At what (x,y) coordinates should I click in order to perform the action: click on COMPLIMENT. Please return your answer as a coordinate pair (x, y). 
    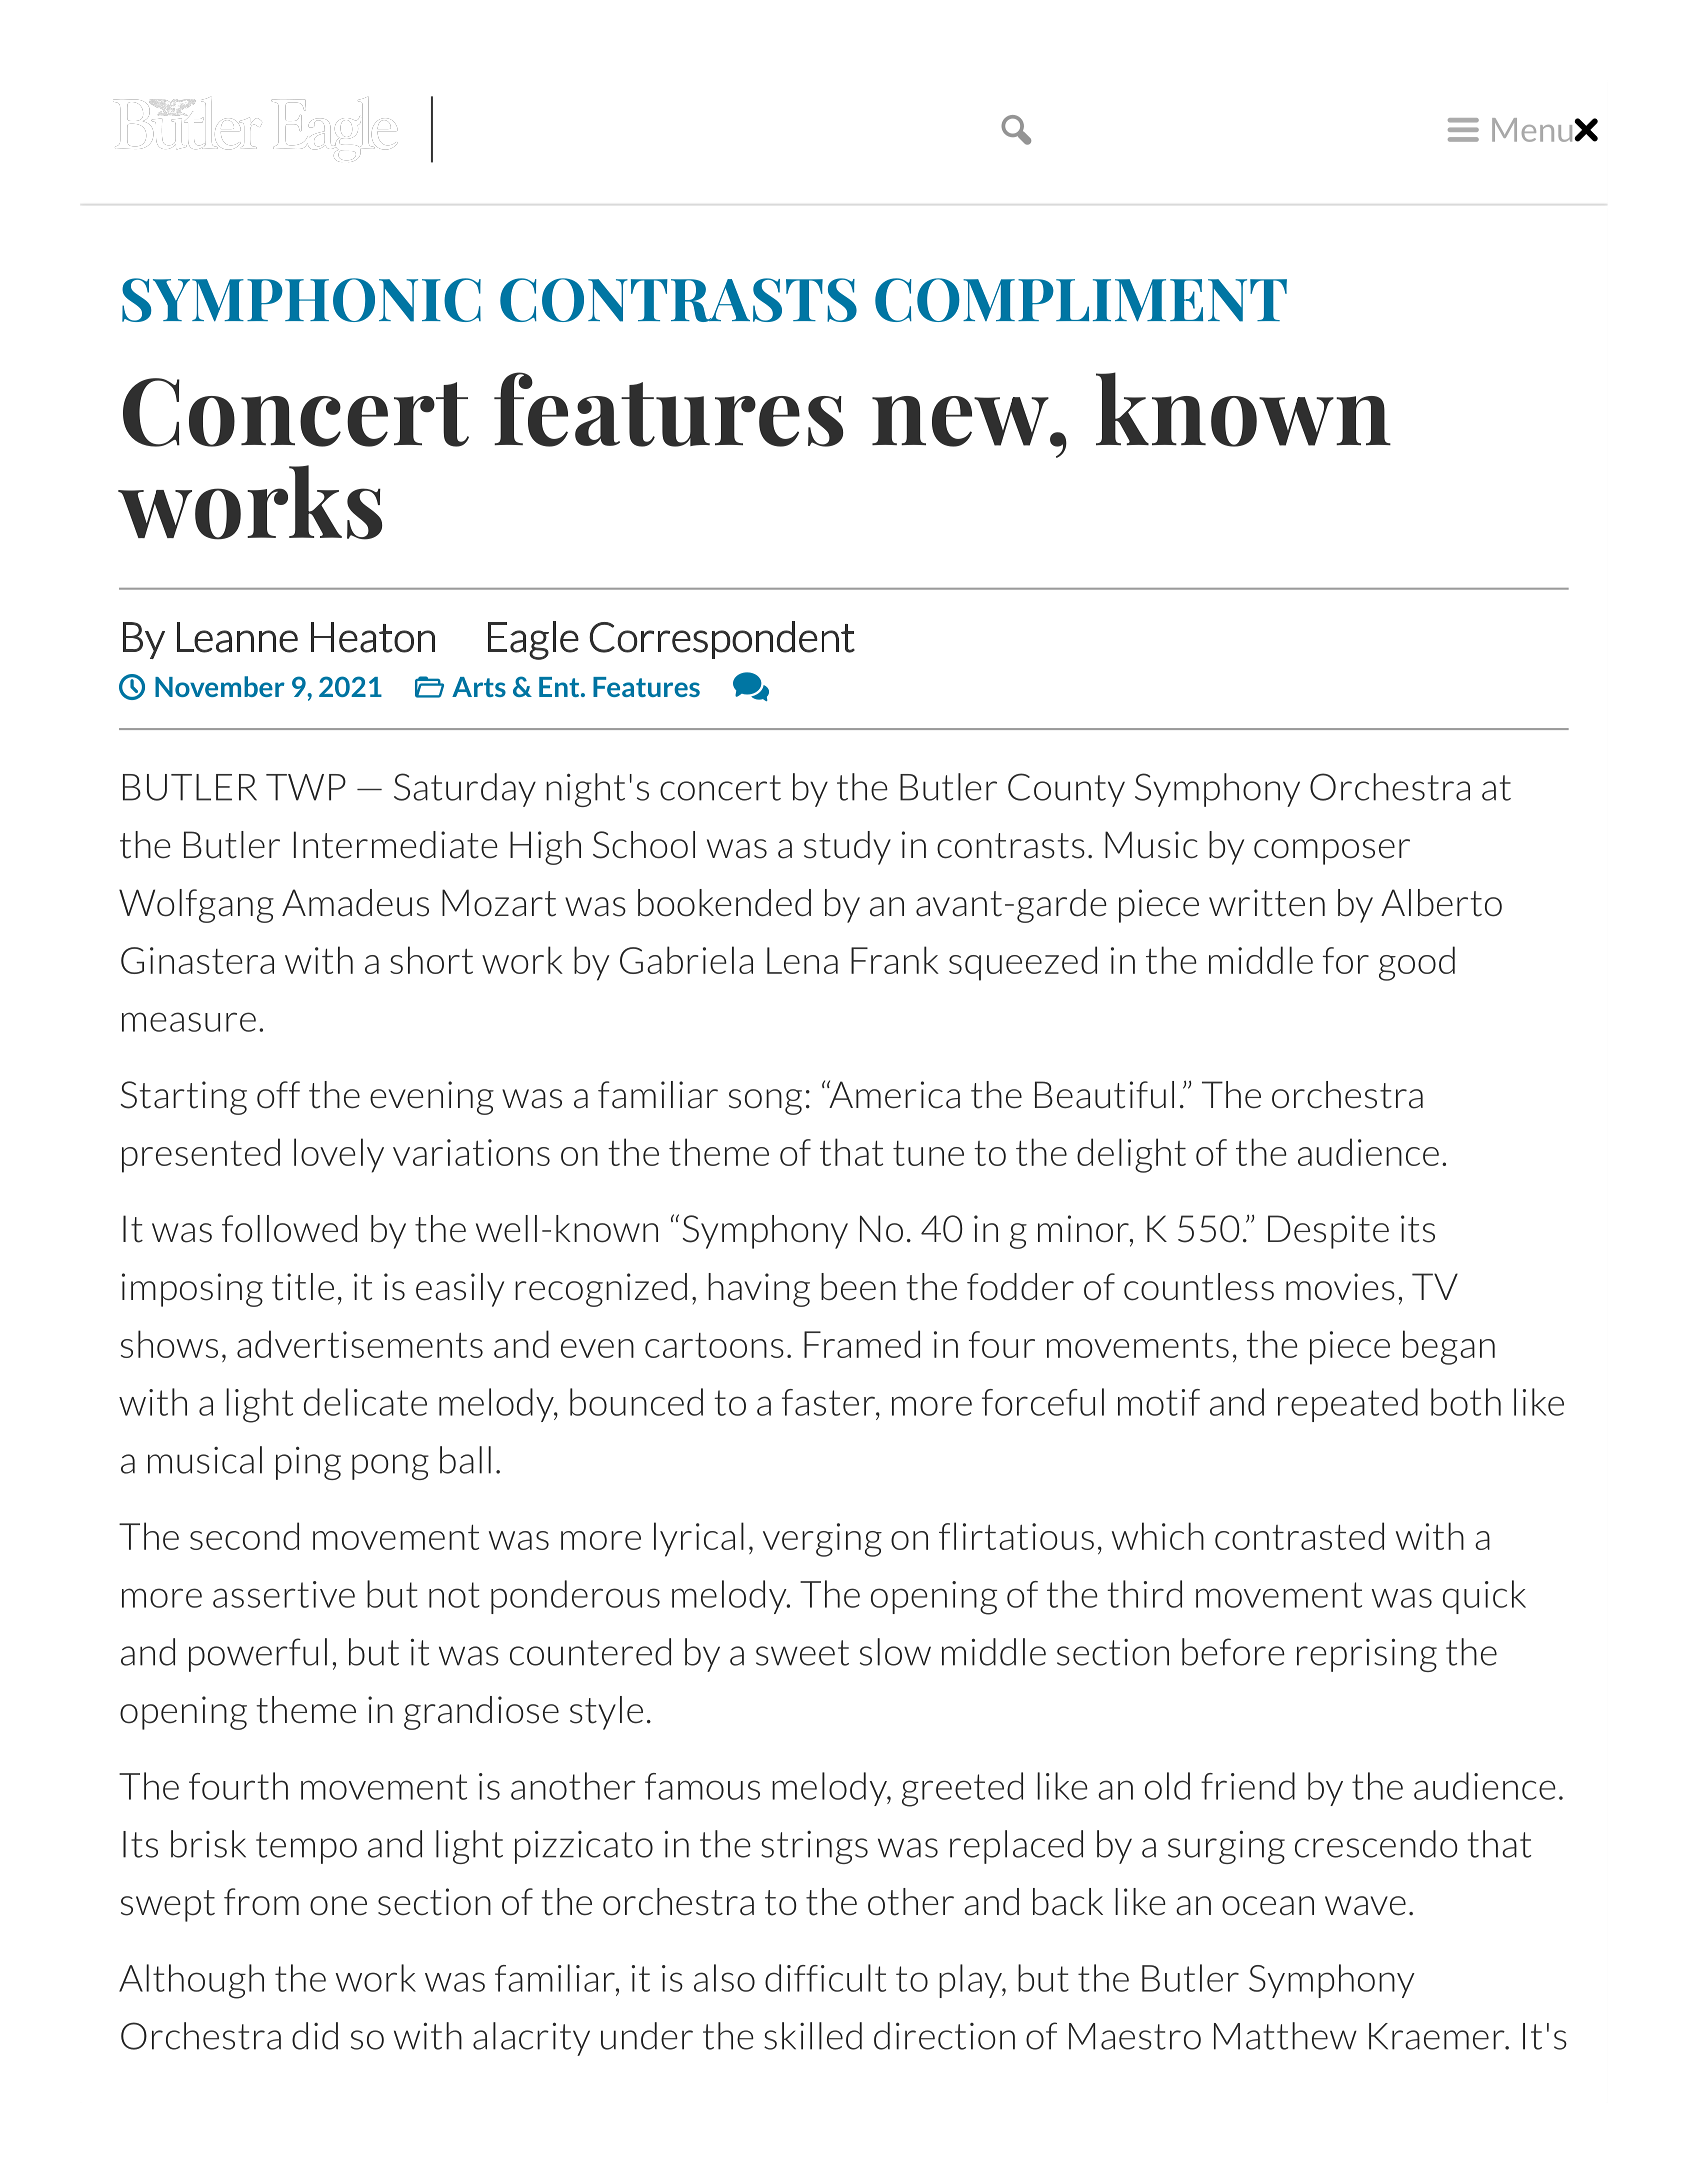
    Looking at the image, I should click on (1081, 300).
